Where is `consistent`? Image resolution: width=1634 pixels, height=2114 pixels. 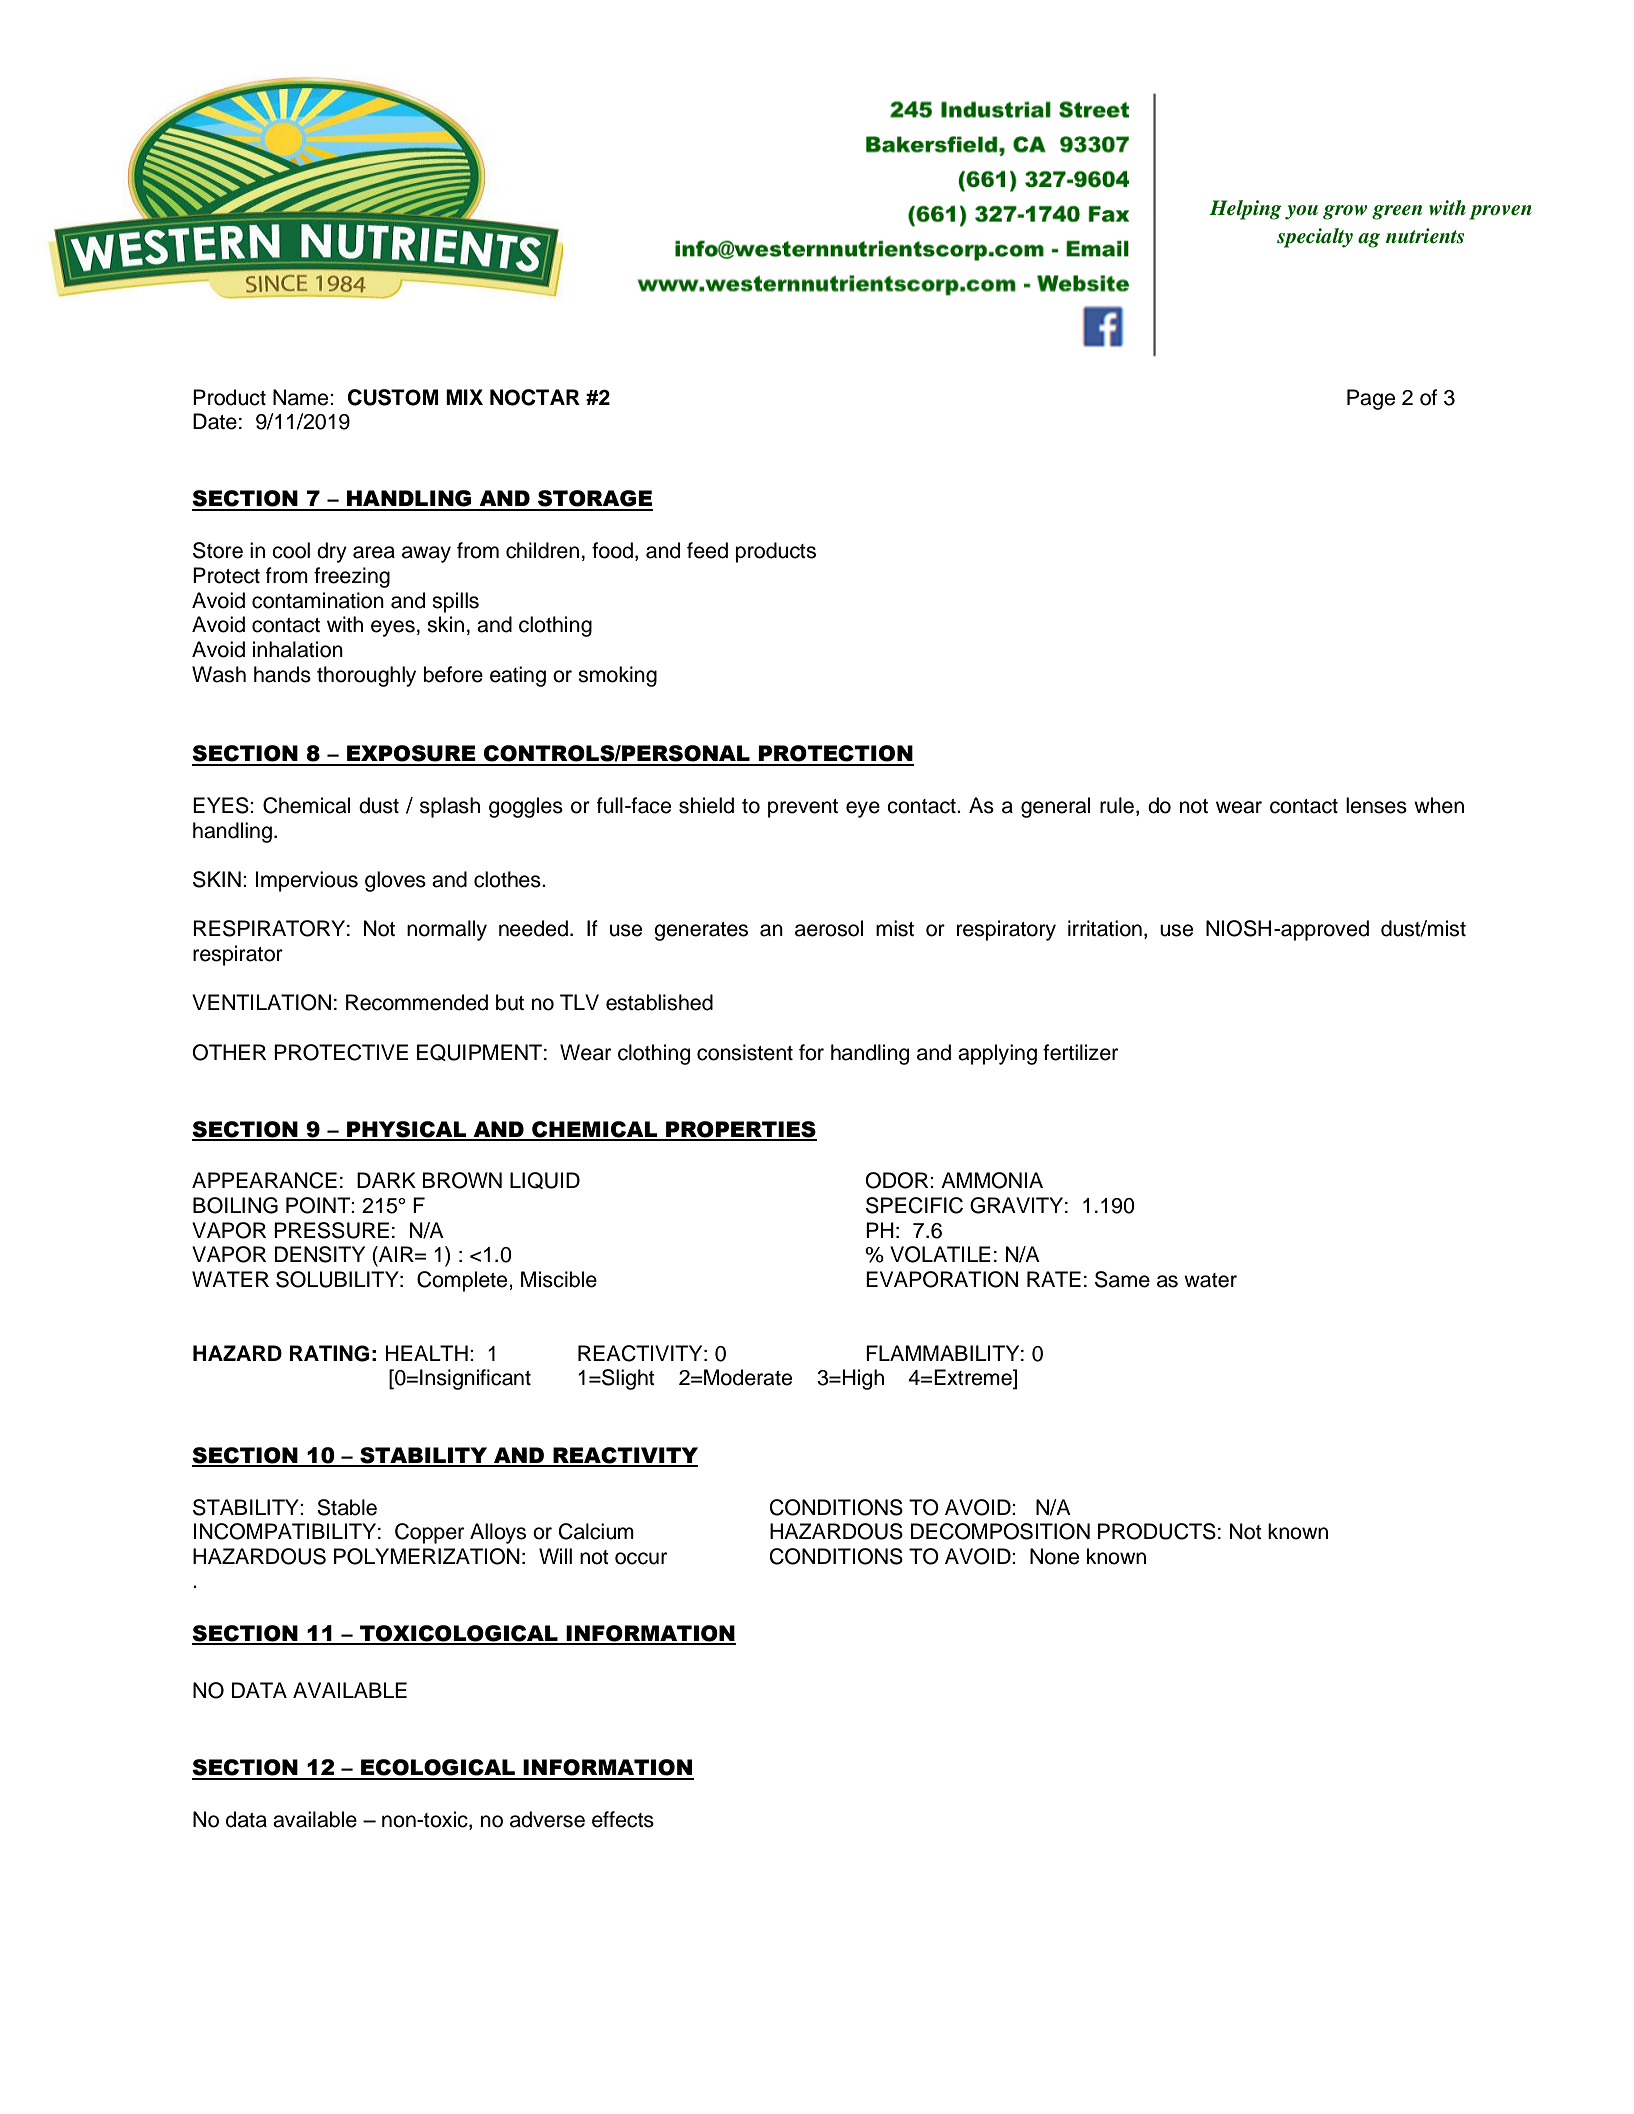
consistent is located at coordinates (745, 1052).
